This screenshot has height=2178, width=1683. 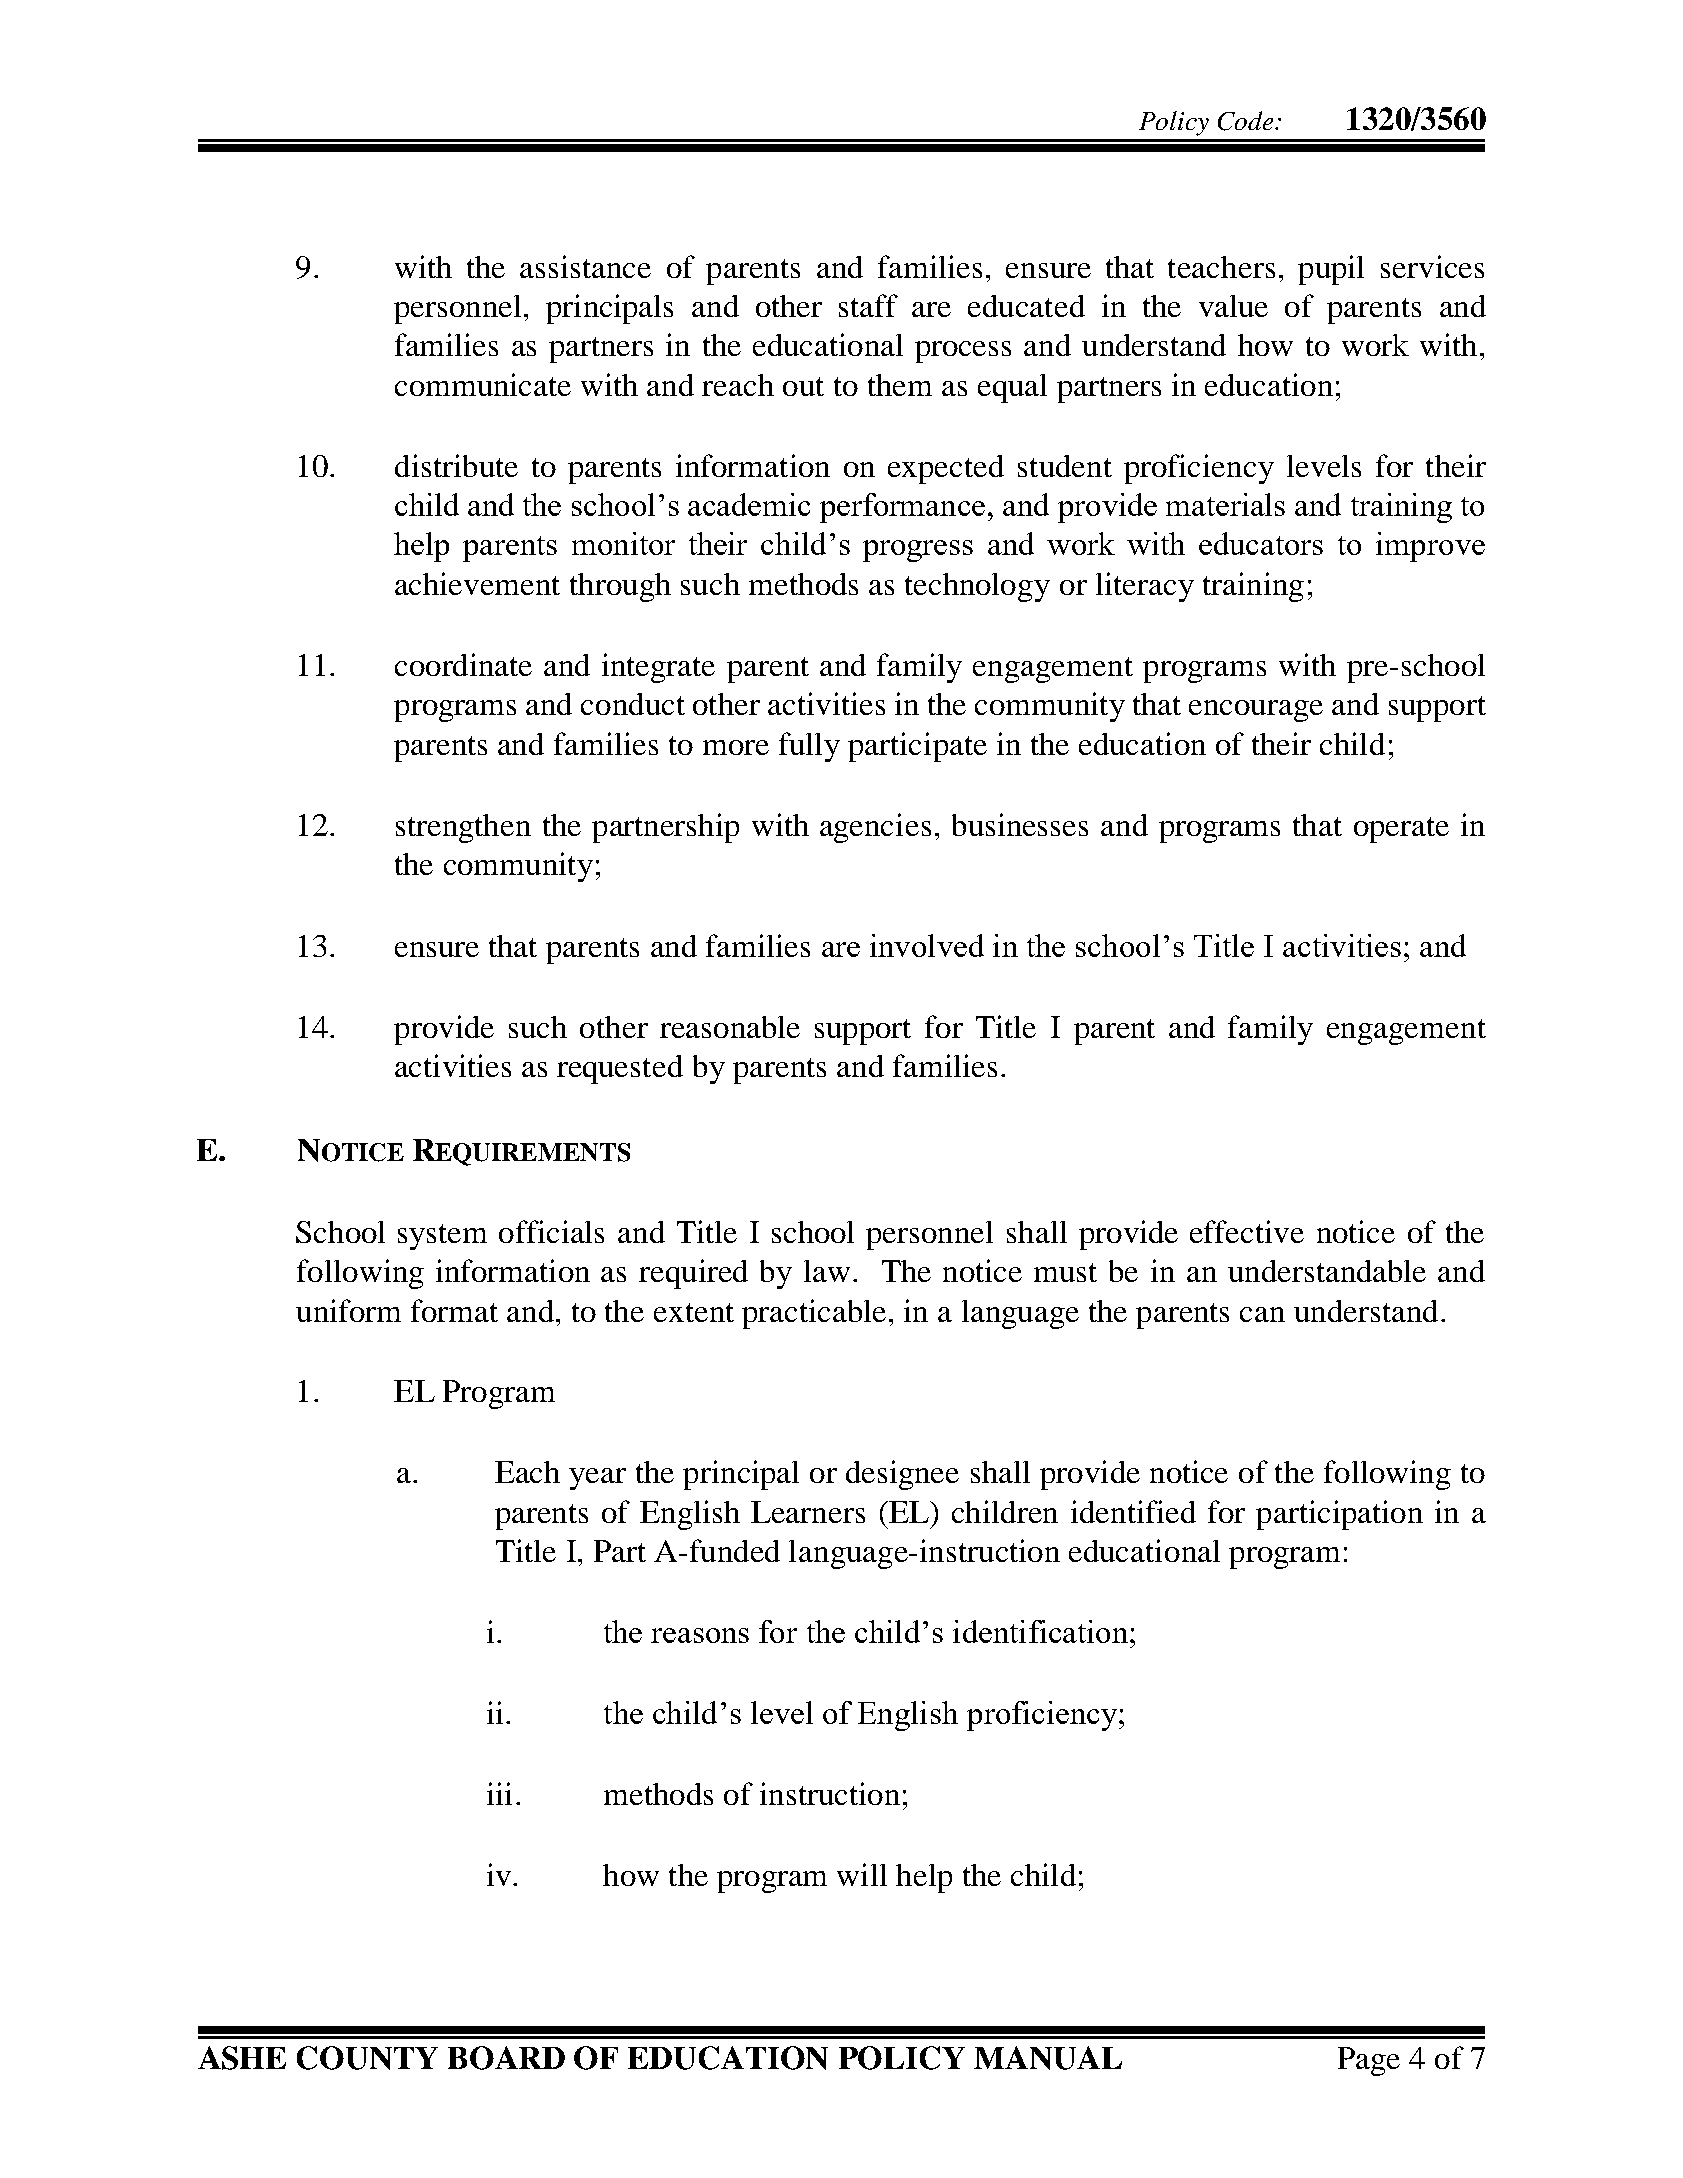 What do you see at coordinates (585, 266) in the screenshot?
I see `assistance` at bounding box center [585, 266].
